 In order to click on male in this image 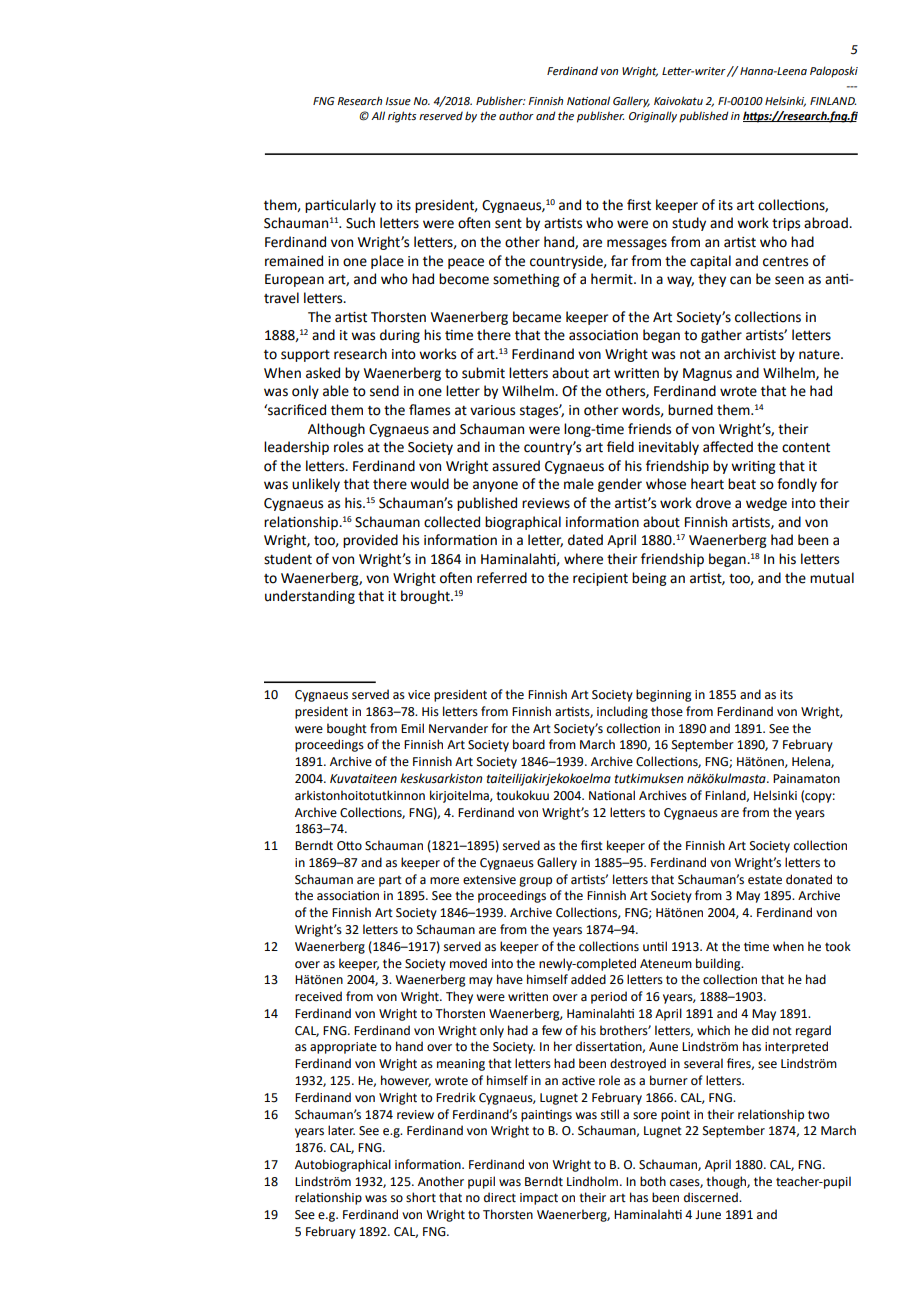, I will do `click(579, 484)`.
